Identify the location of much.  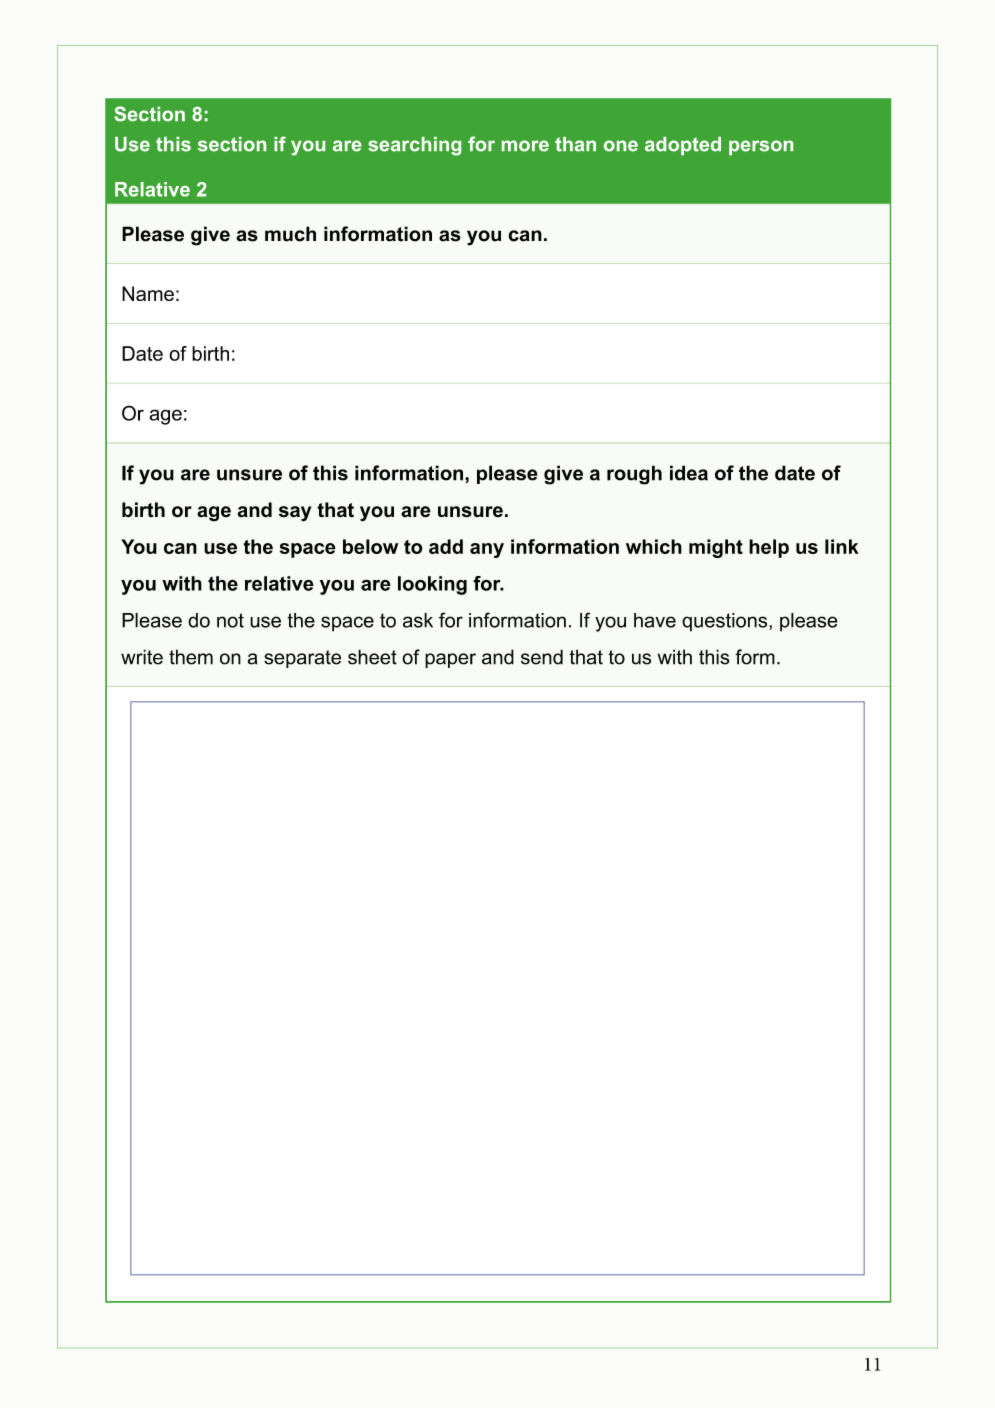
(290, 234).
